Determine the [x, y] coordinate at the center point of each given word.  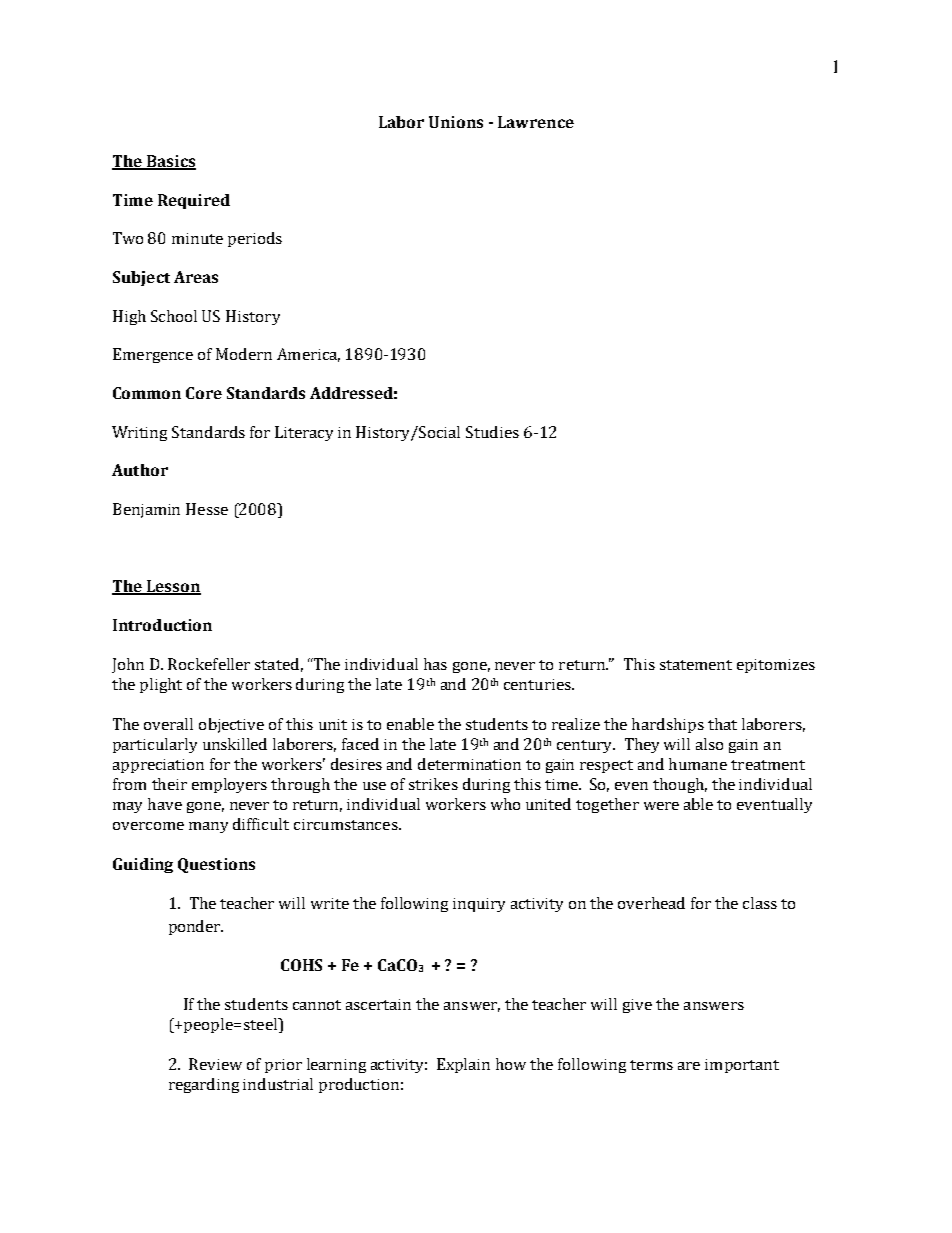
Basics [170, 162]
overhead [651, 903]
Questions [216, 865]
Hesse [207, 509]
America [308, 355]
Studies [492, 432]
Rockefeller [209, 664]
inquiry [479, 905]
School [174, 316]
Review [215, 1064]
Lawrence [536, 122]
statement [696, 665]
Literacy [304, 433]
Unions [456, 122]
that [722, 724]
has [435, 664]
